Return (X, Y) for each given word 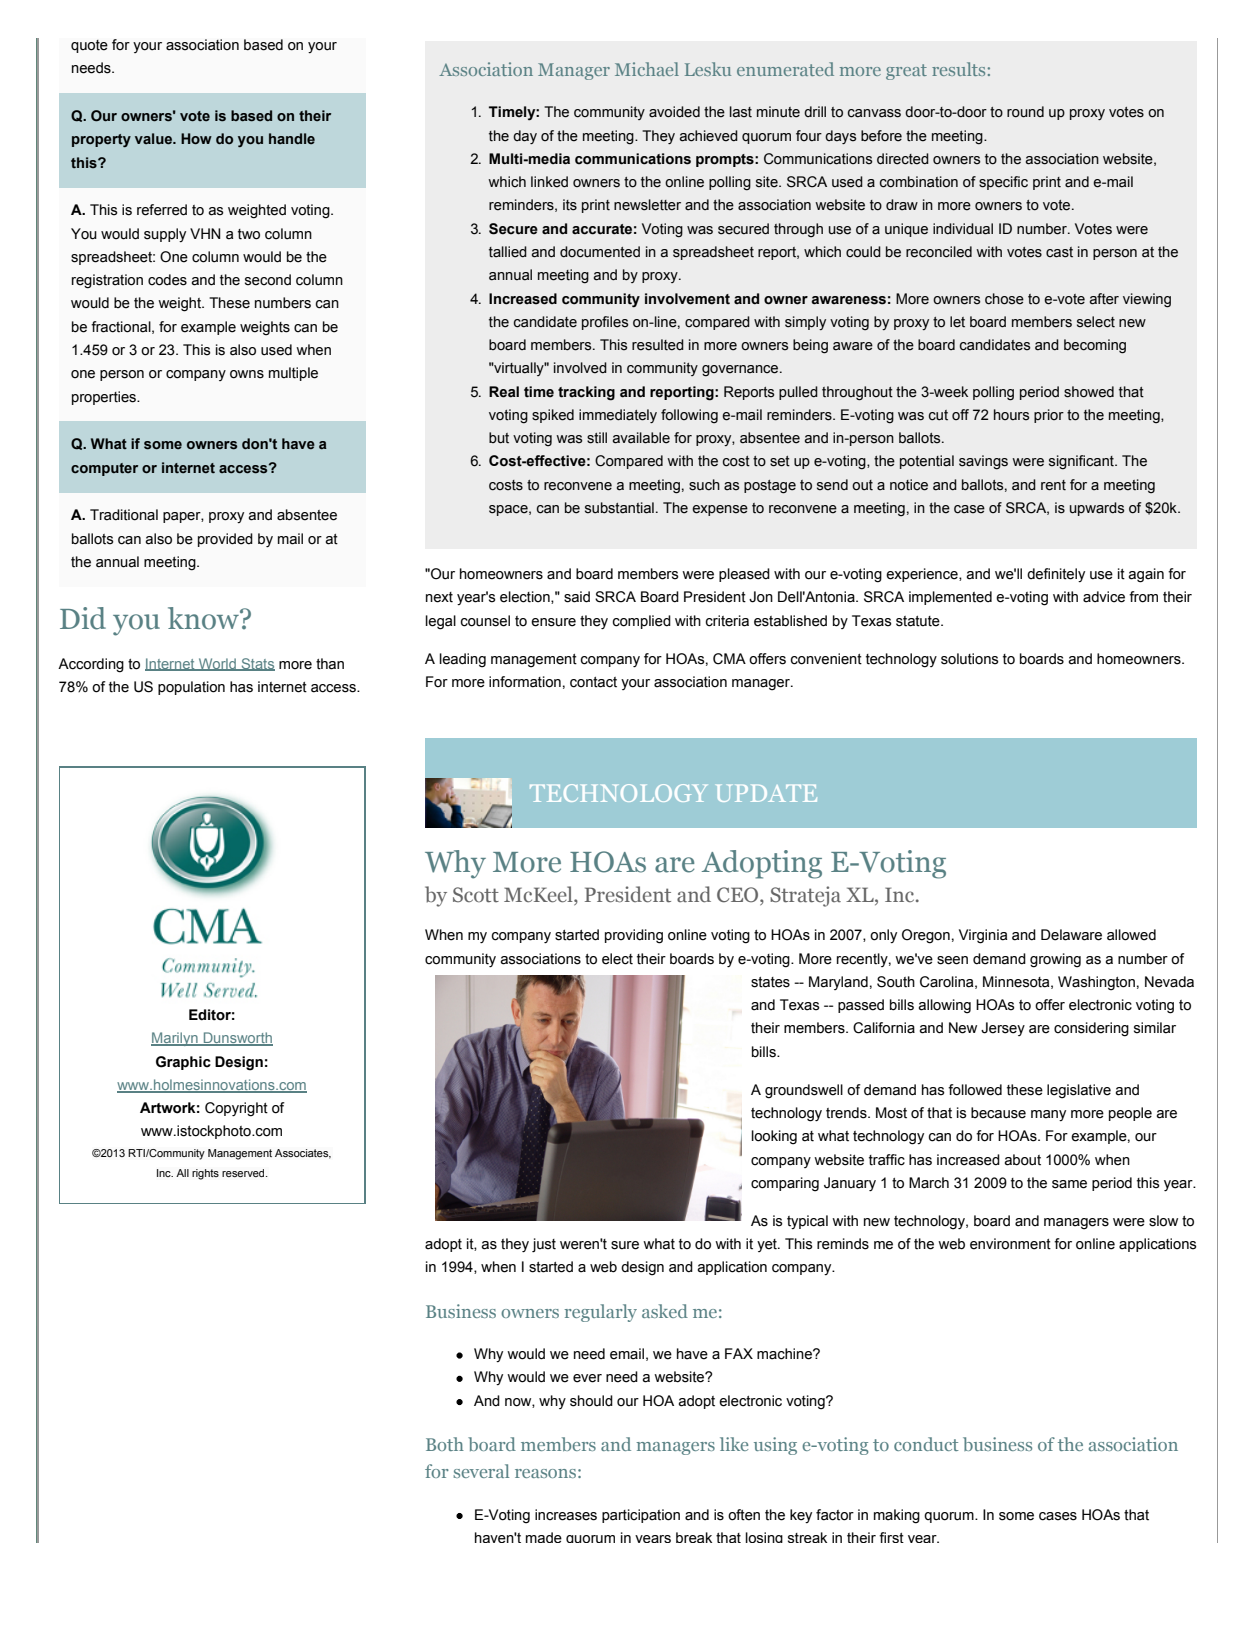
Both (445, 1444)
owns (247, 374)
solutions (970, 659)
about (1022, 1160)
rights (205, 1174)
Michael (647, 69)
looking (774, 1137)
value (154, 139)
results (958, 69)
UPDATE (767, 793)
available (641, 438)
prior (1049, 416)
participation (641, 1516)
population (191, 688)
